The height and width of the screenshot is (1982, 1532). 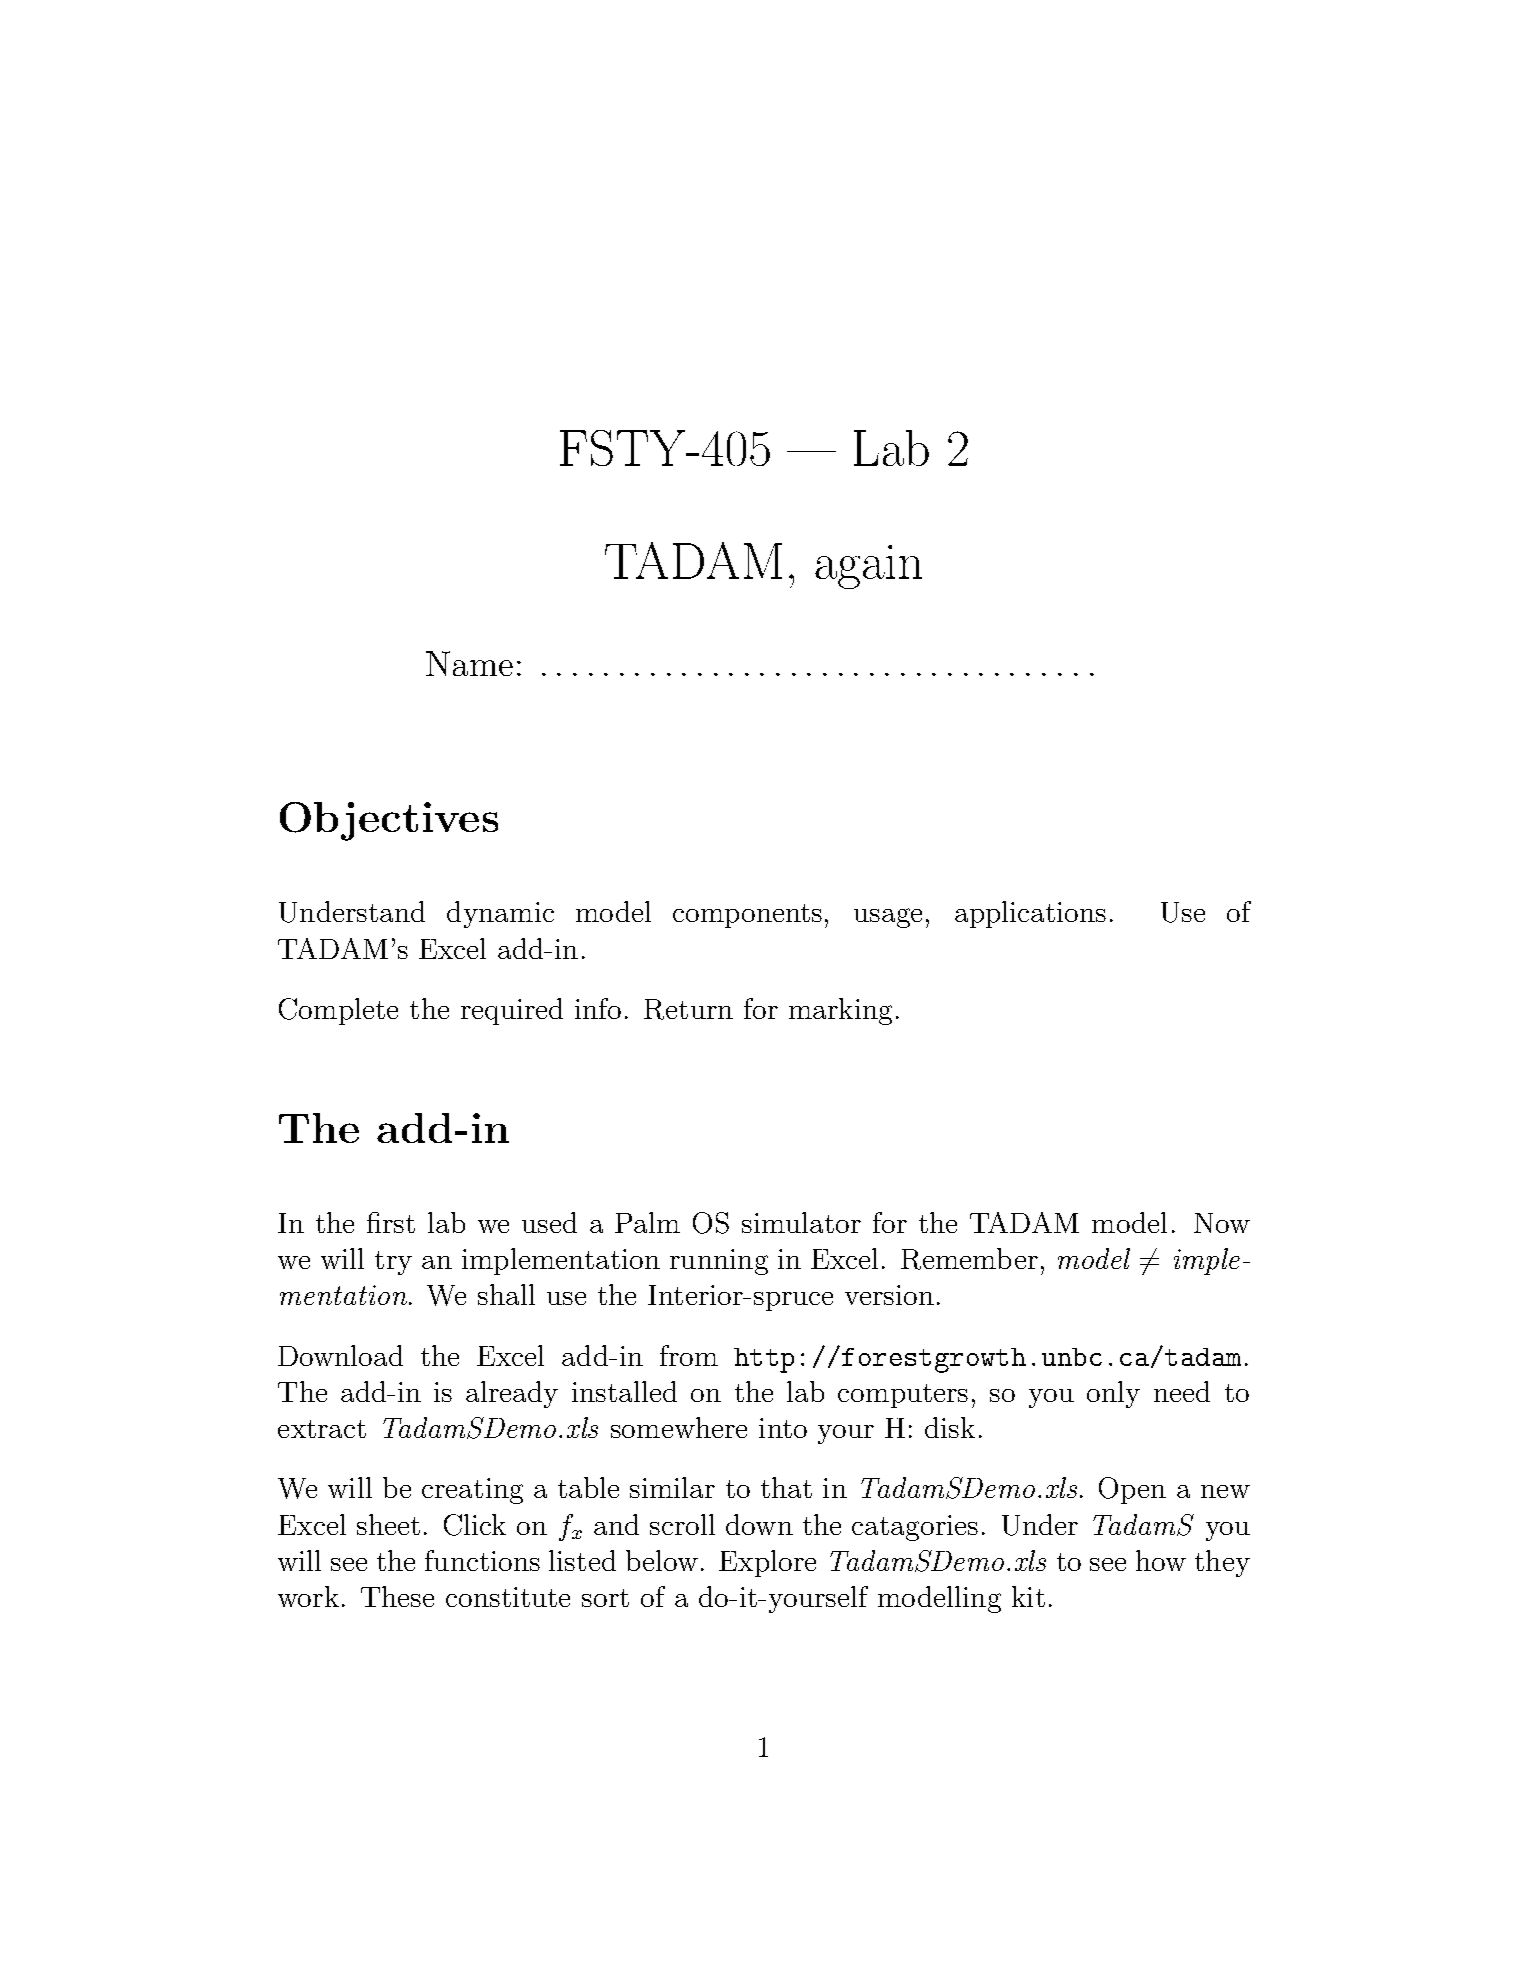 I want to click on already, so click(x=512, y=1394).
